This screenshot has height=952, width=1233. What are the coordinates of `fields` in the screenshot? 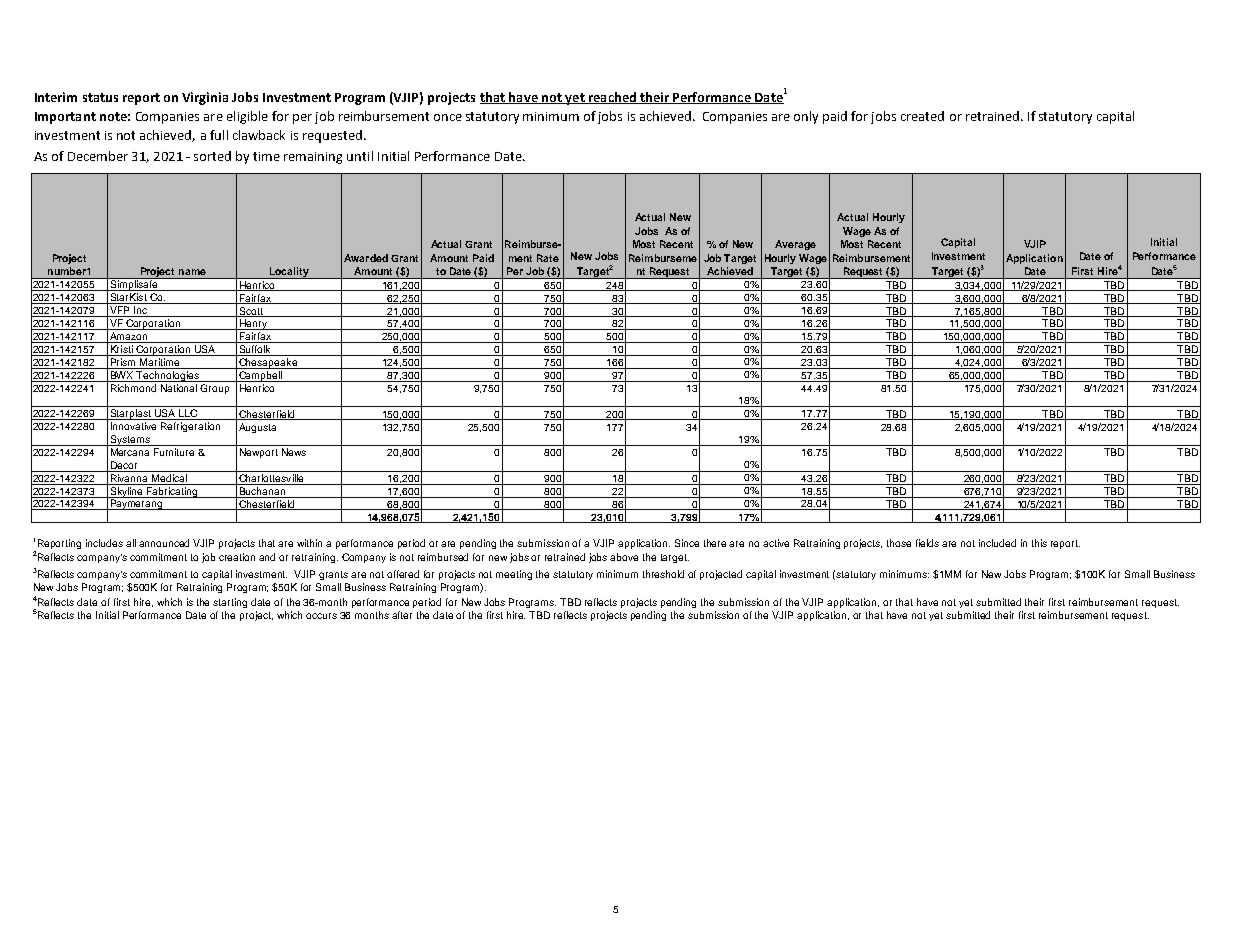 It's located at (927, 543).
